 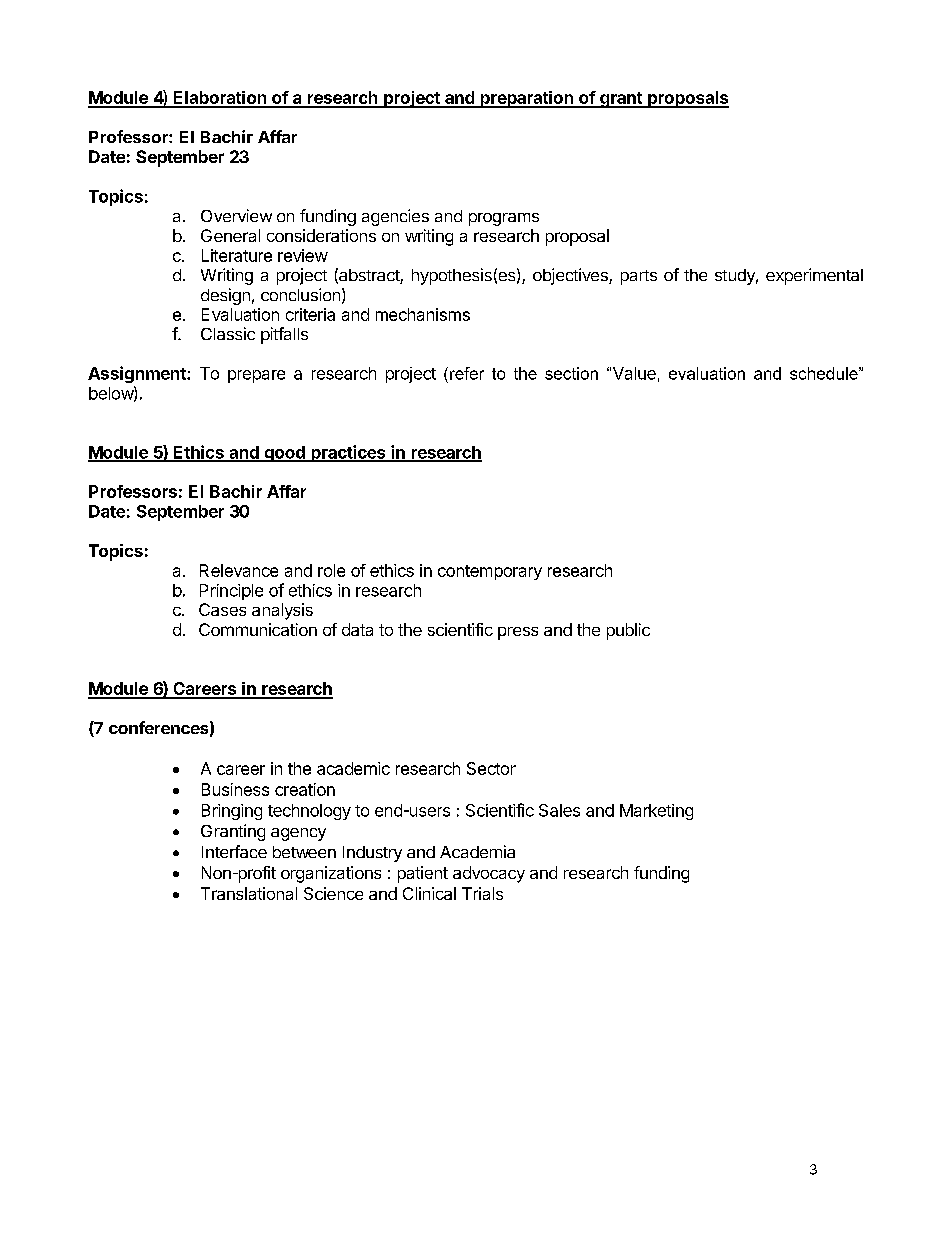 What do you see at coordinates (656, 812) in the document?
I see `Marketing` at bounding box center [656, 812].
